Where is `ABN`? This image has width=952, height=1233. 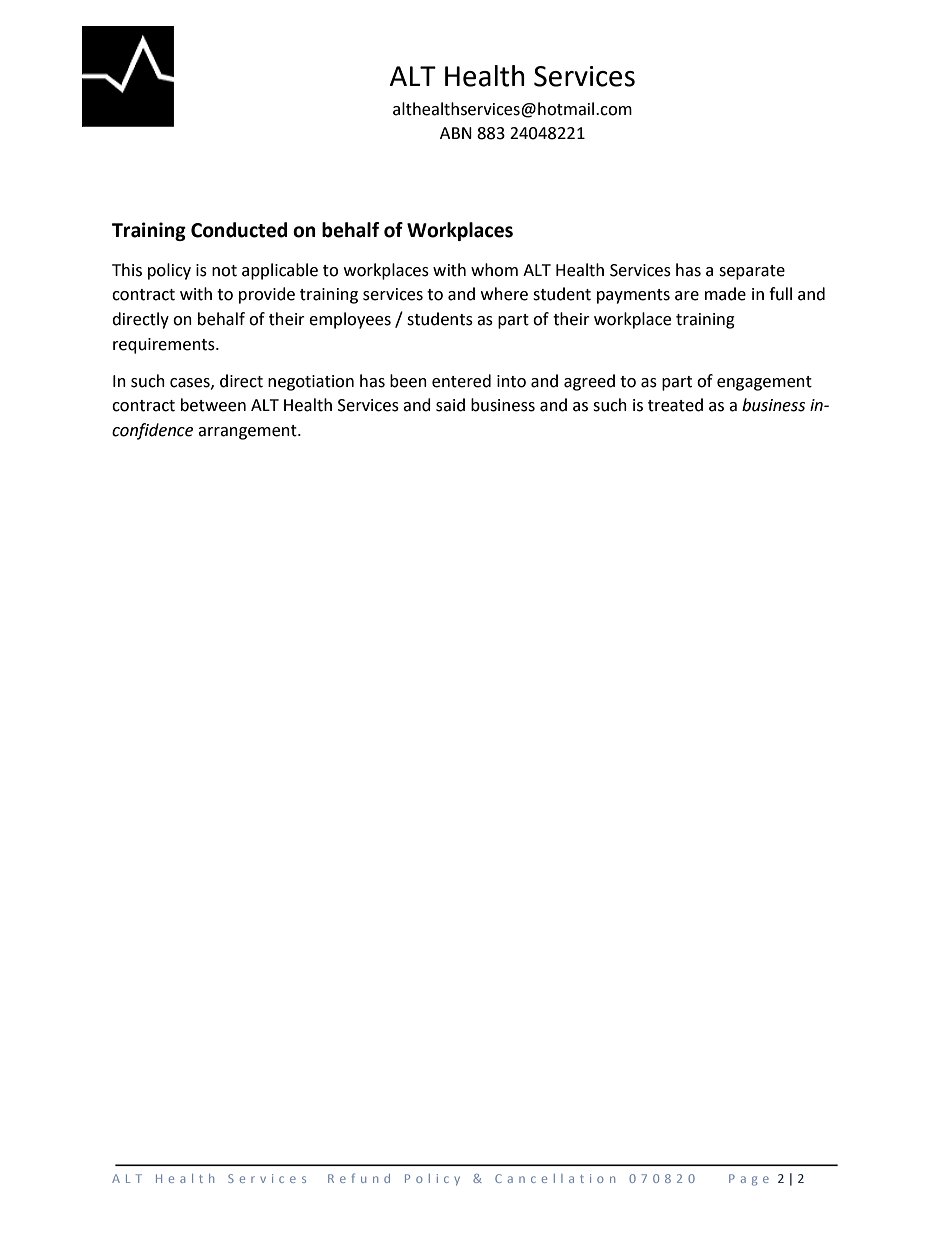 ABN is located at coordinates (456, 133).
